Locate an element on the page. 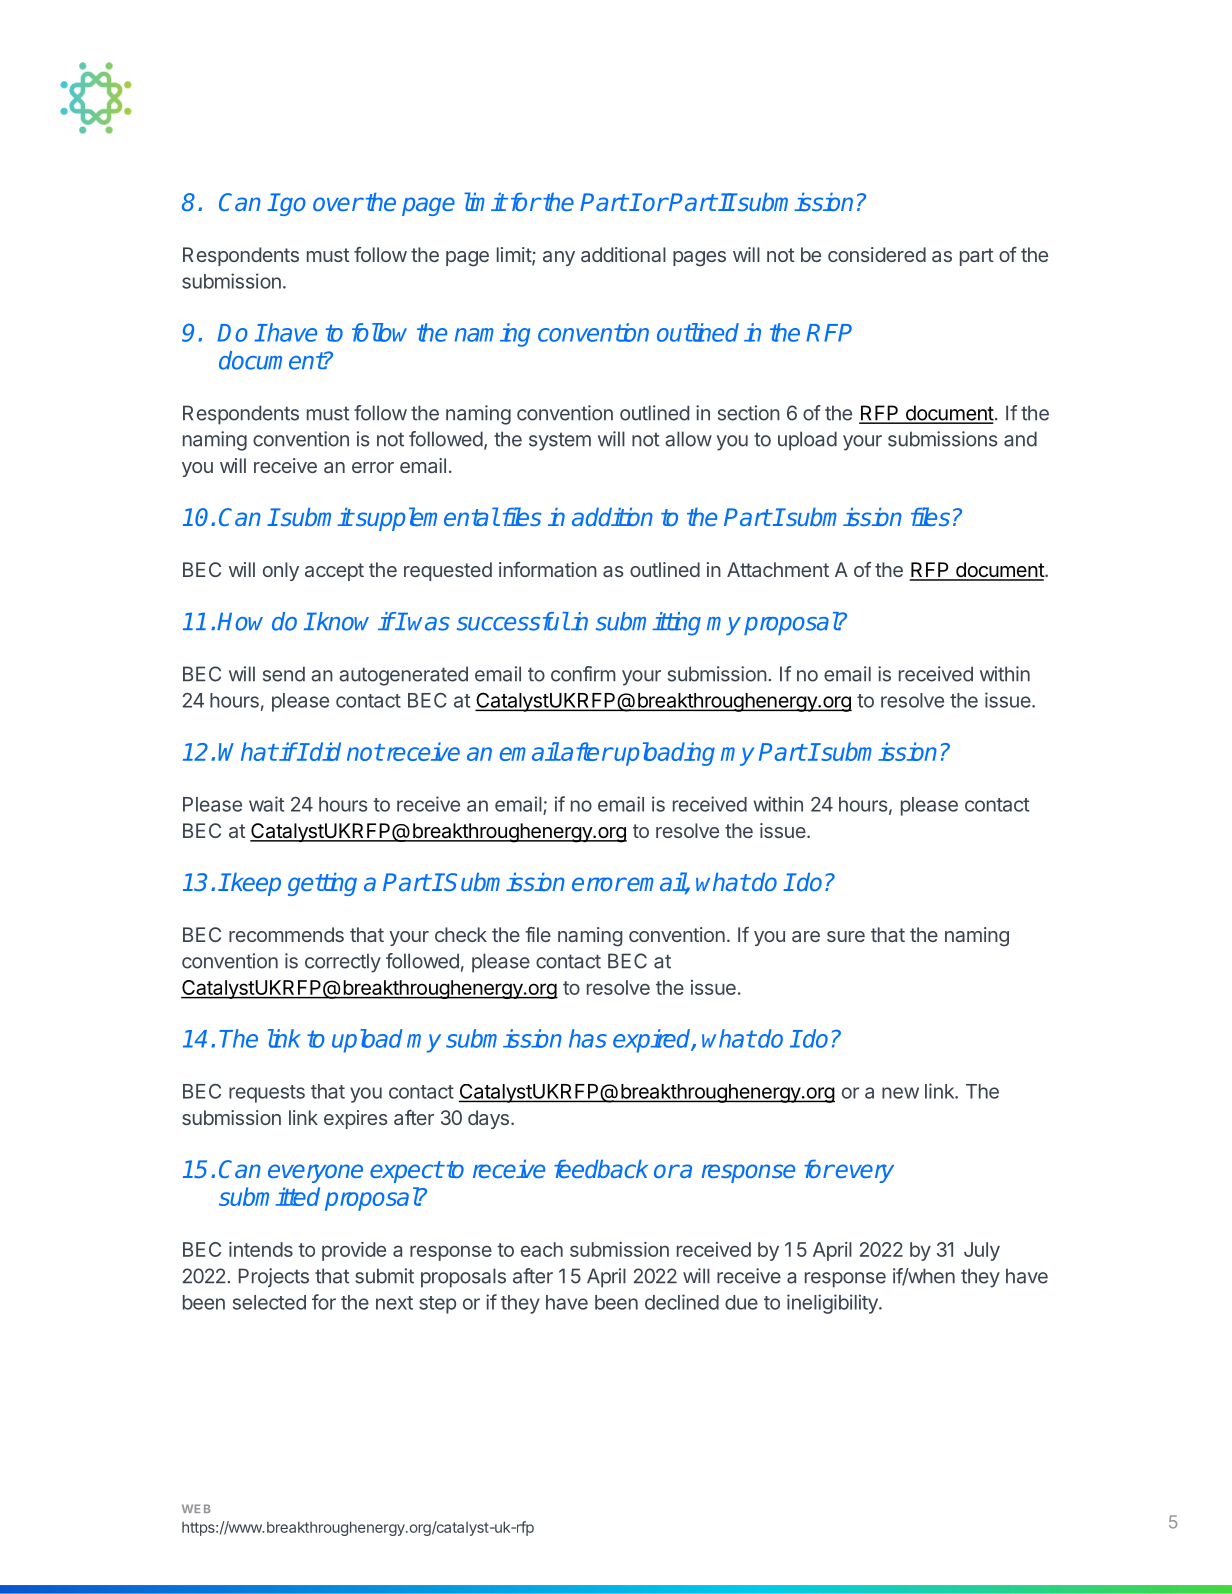 This document has height=1594, width=1232. feedback is located at coordinates (601, 1168).
